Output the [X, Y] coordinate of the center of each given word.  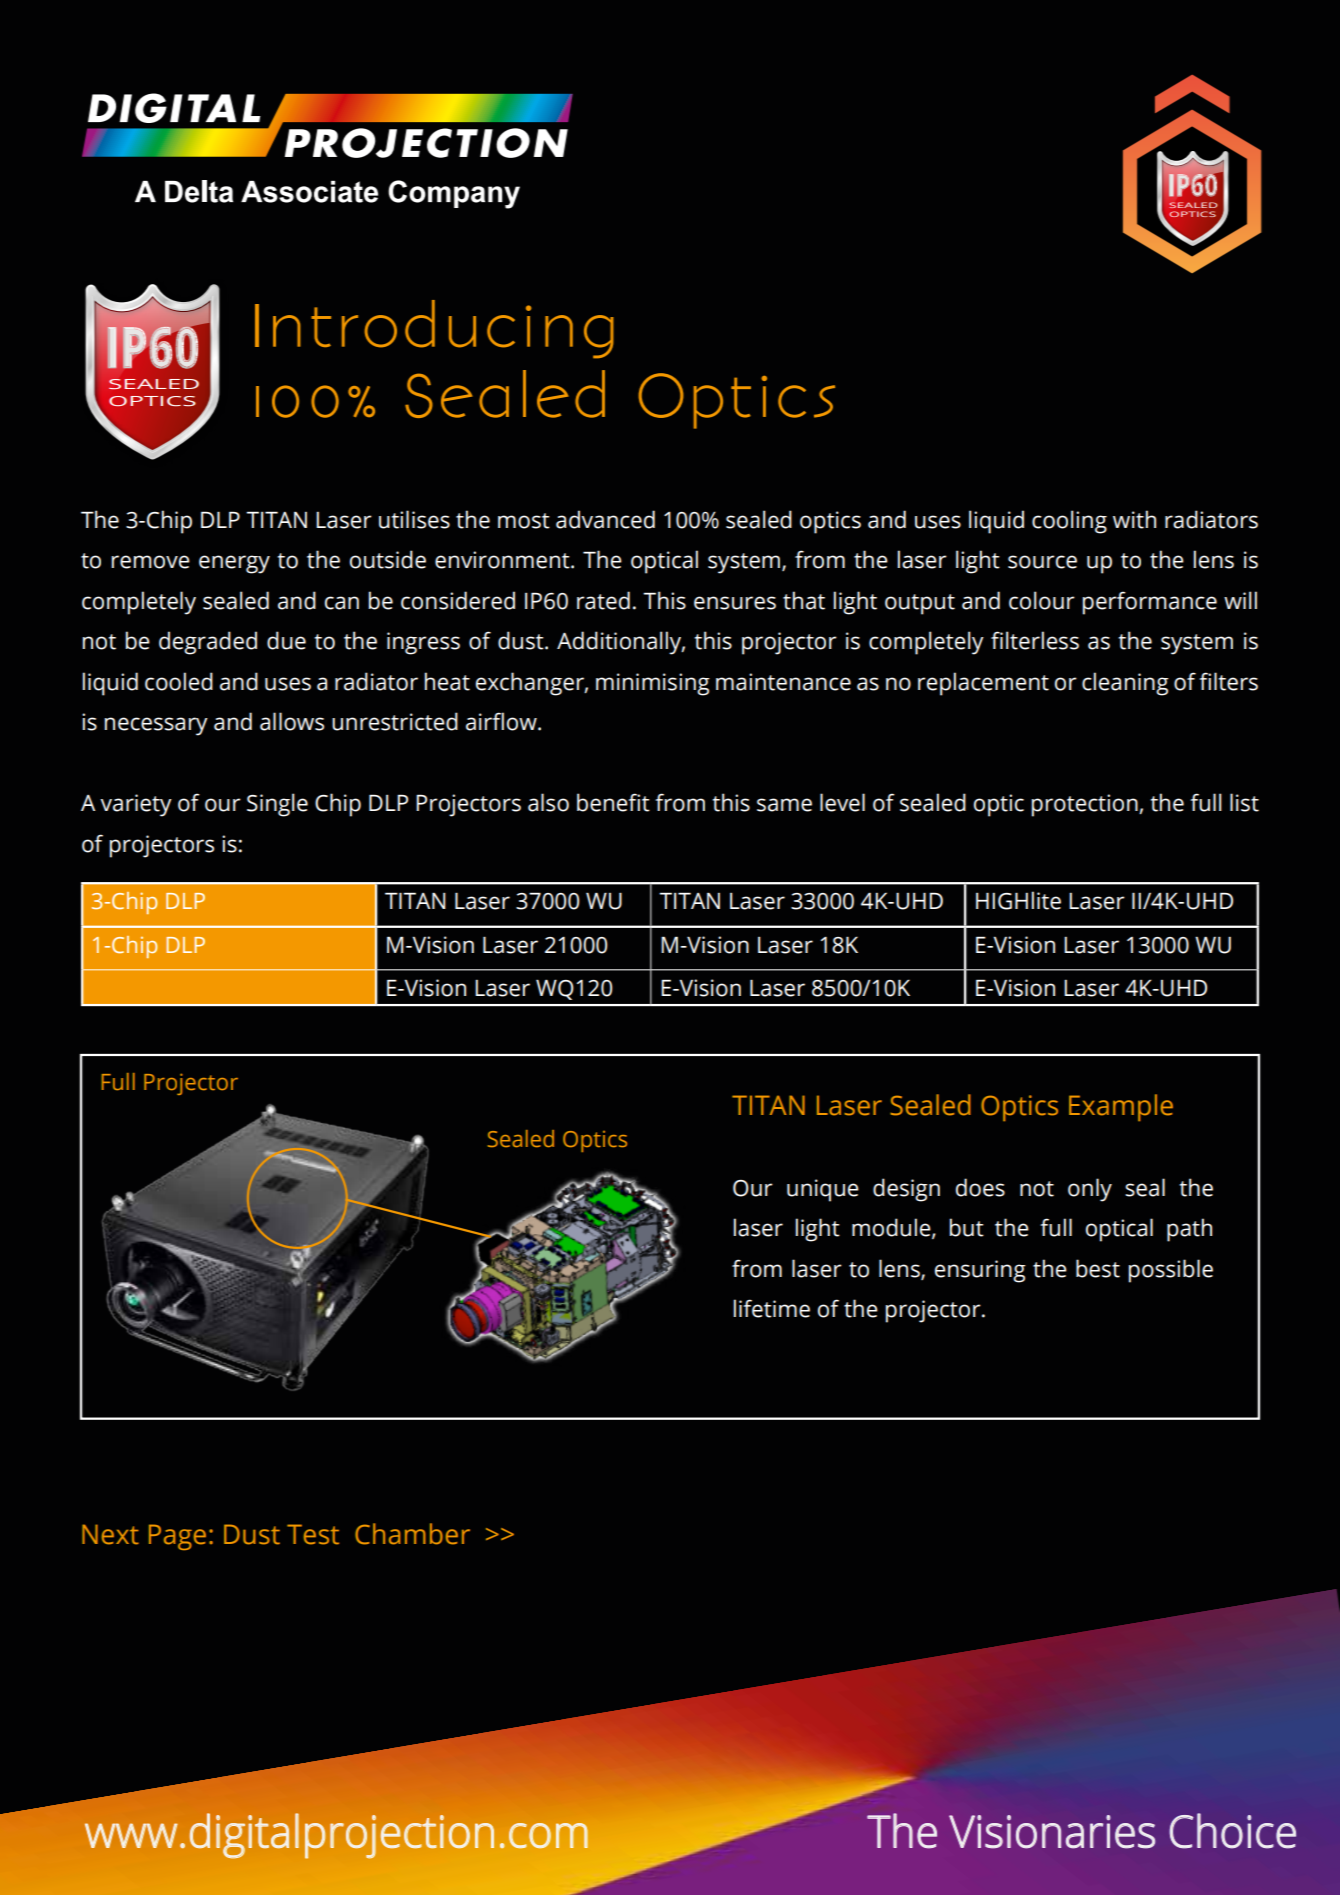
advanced [605, 519]
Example [1121, 1107]
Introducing [434, 329]
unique [823, 1190]
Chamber [412, 1534]
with [1134, 519]
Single [277, 805]
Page [177, 1537]
